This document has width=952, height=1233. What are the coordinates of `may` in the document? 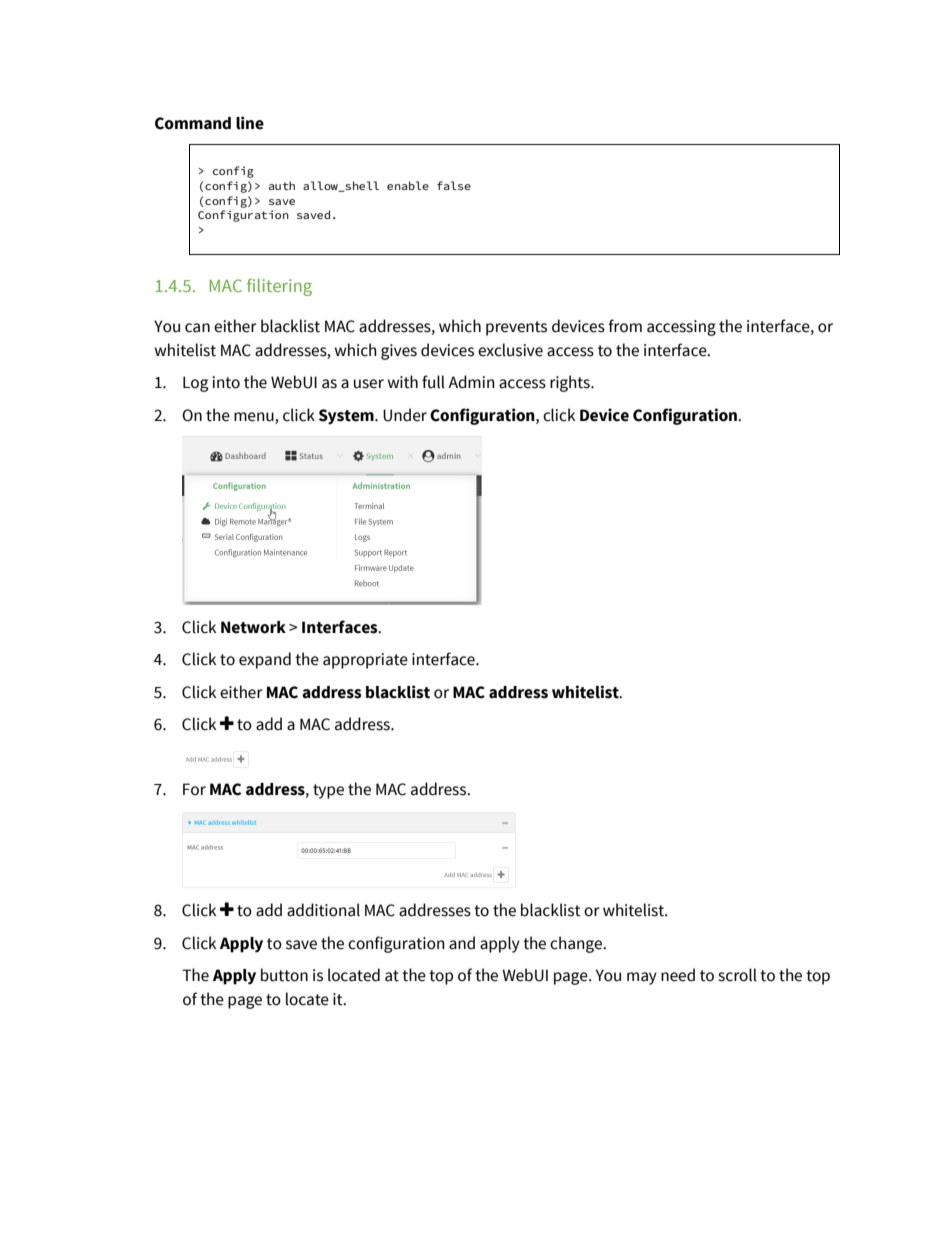 It's located at (642, 978).
